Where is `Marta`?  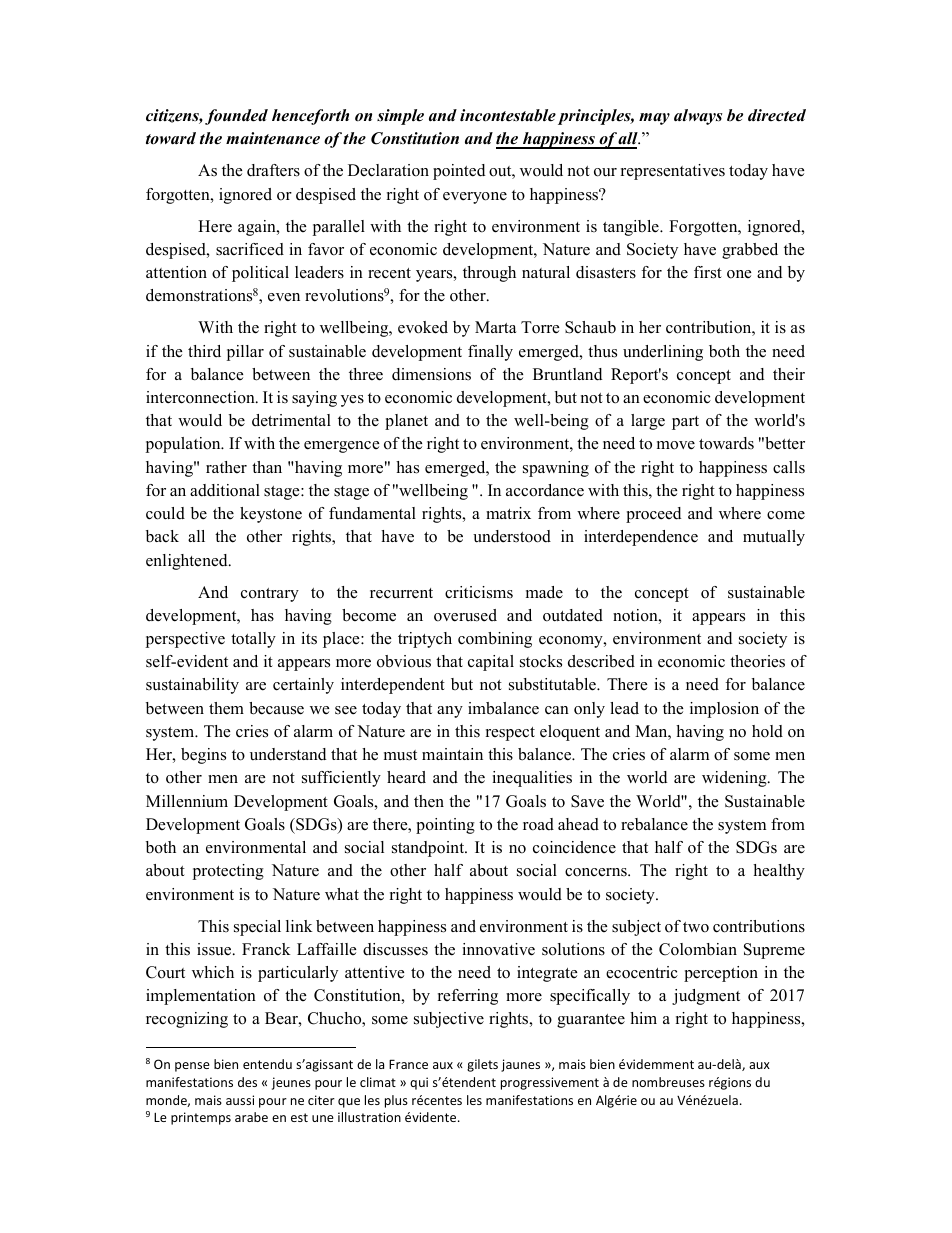
Marta is located at coordinates (495, 327).
